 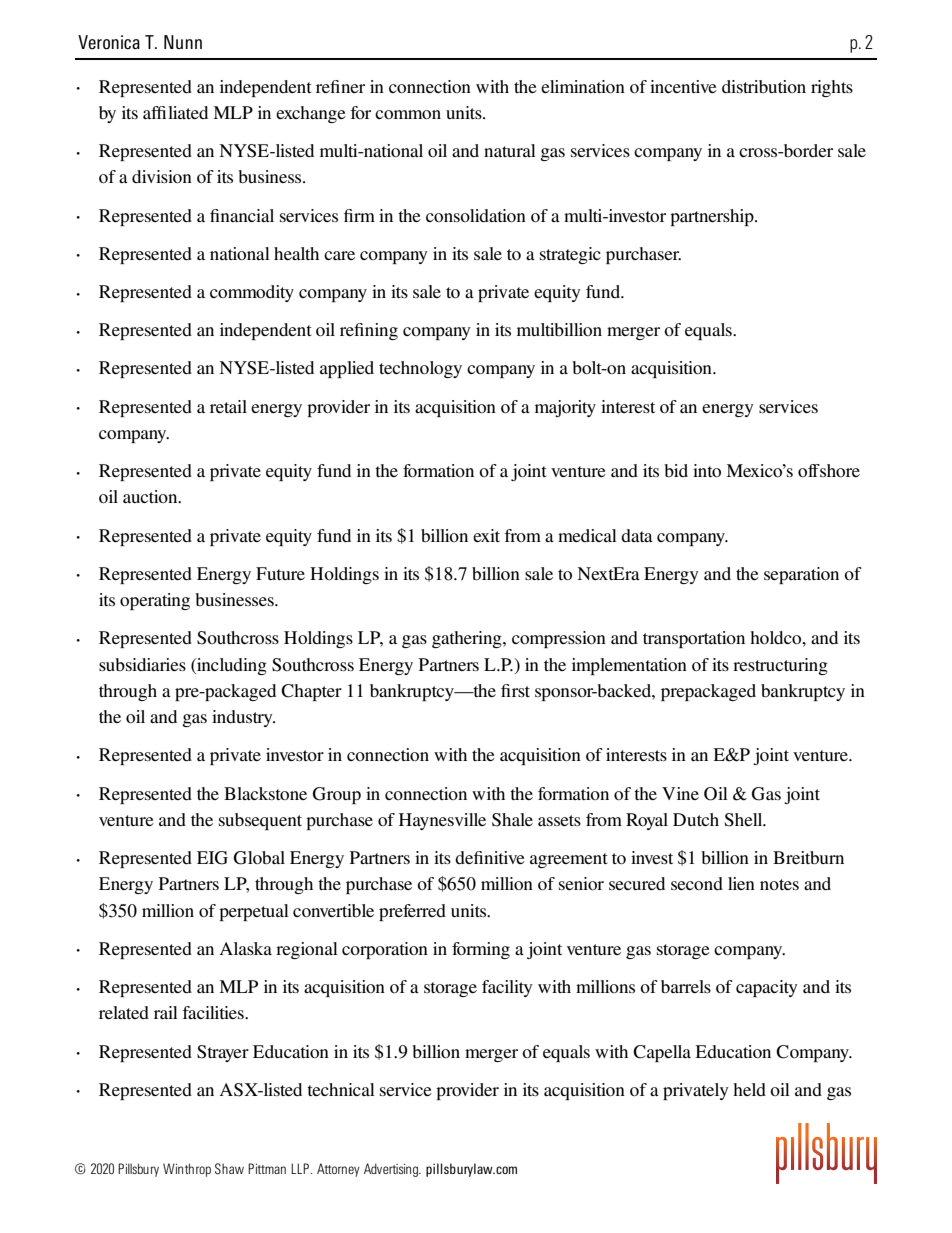 I want to click on technology, so click(x=420, y=369).
